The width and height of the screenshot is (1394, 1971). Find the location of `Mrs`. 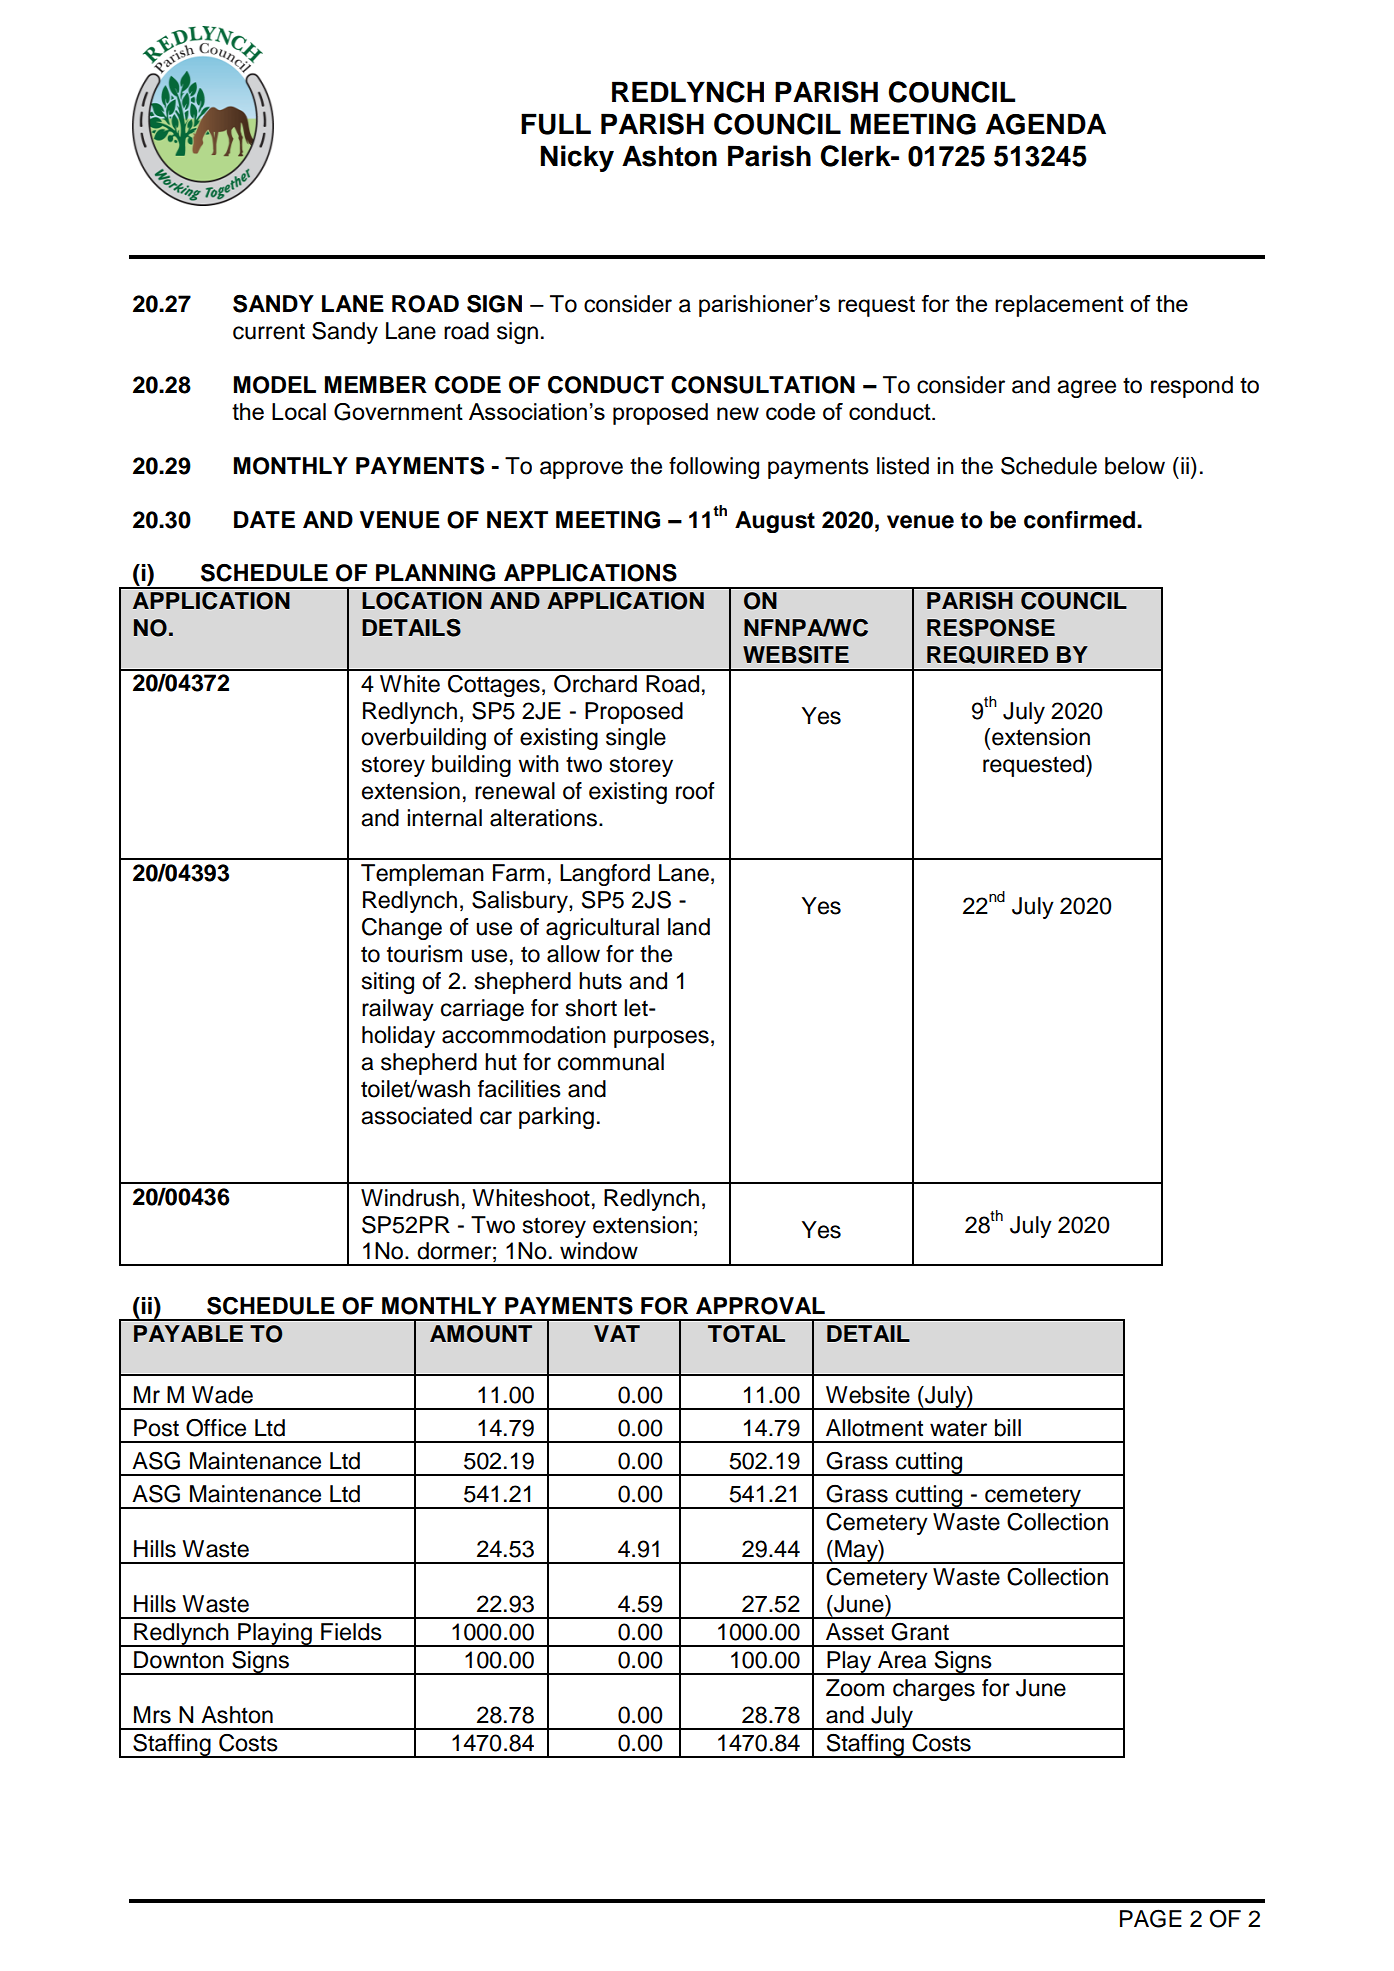

Mrs is located at coordinates (152, 1715).
